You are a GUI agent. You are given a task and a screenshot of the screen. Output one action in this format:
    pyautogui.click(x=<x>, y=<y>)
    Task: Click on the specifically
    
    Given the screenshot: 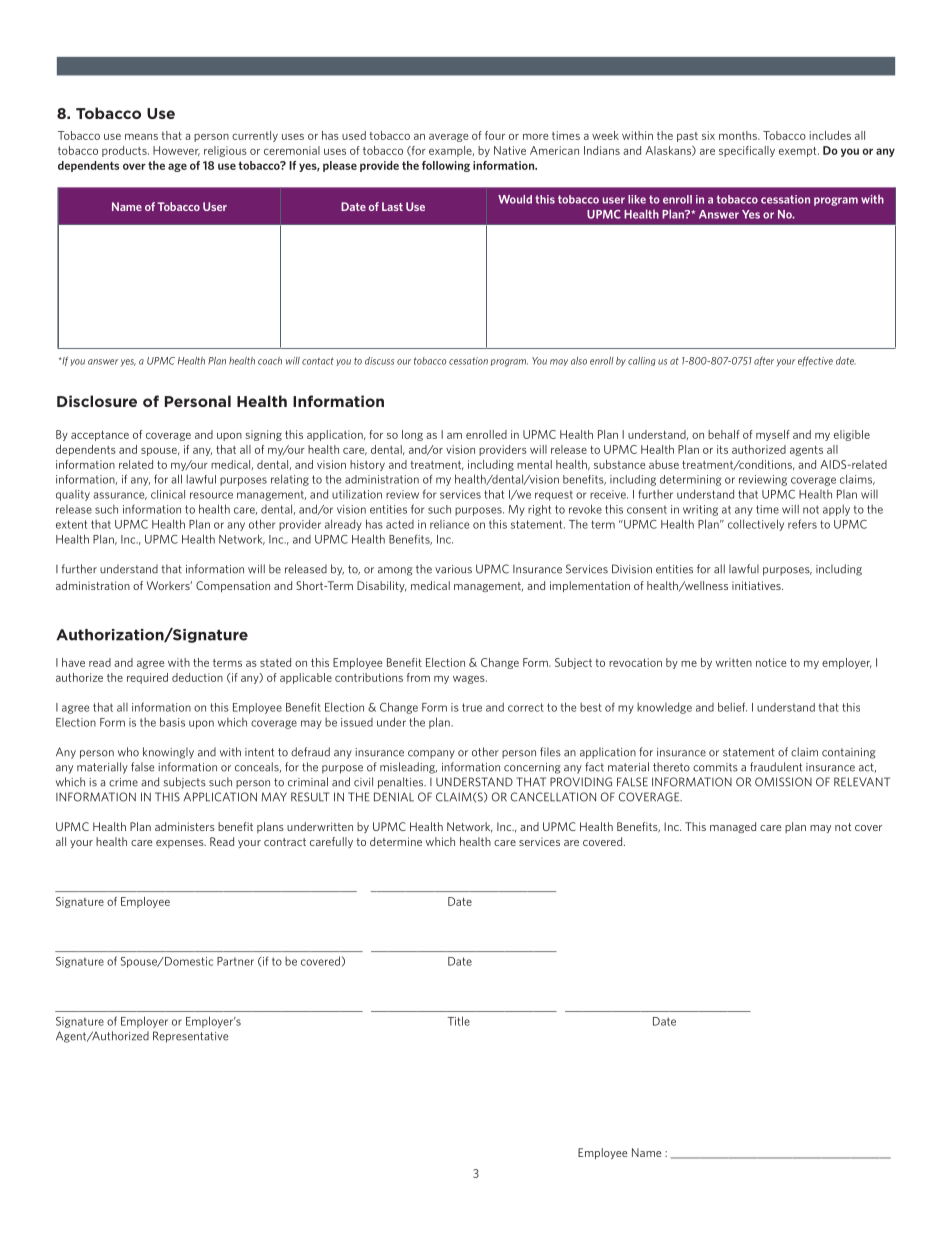 What is the action you would take?
    pyautogui.click(x=747, y=151)
